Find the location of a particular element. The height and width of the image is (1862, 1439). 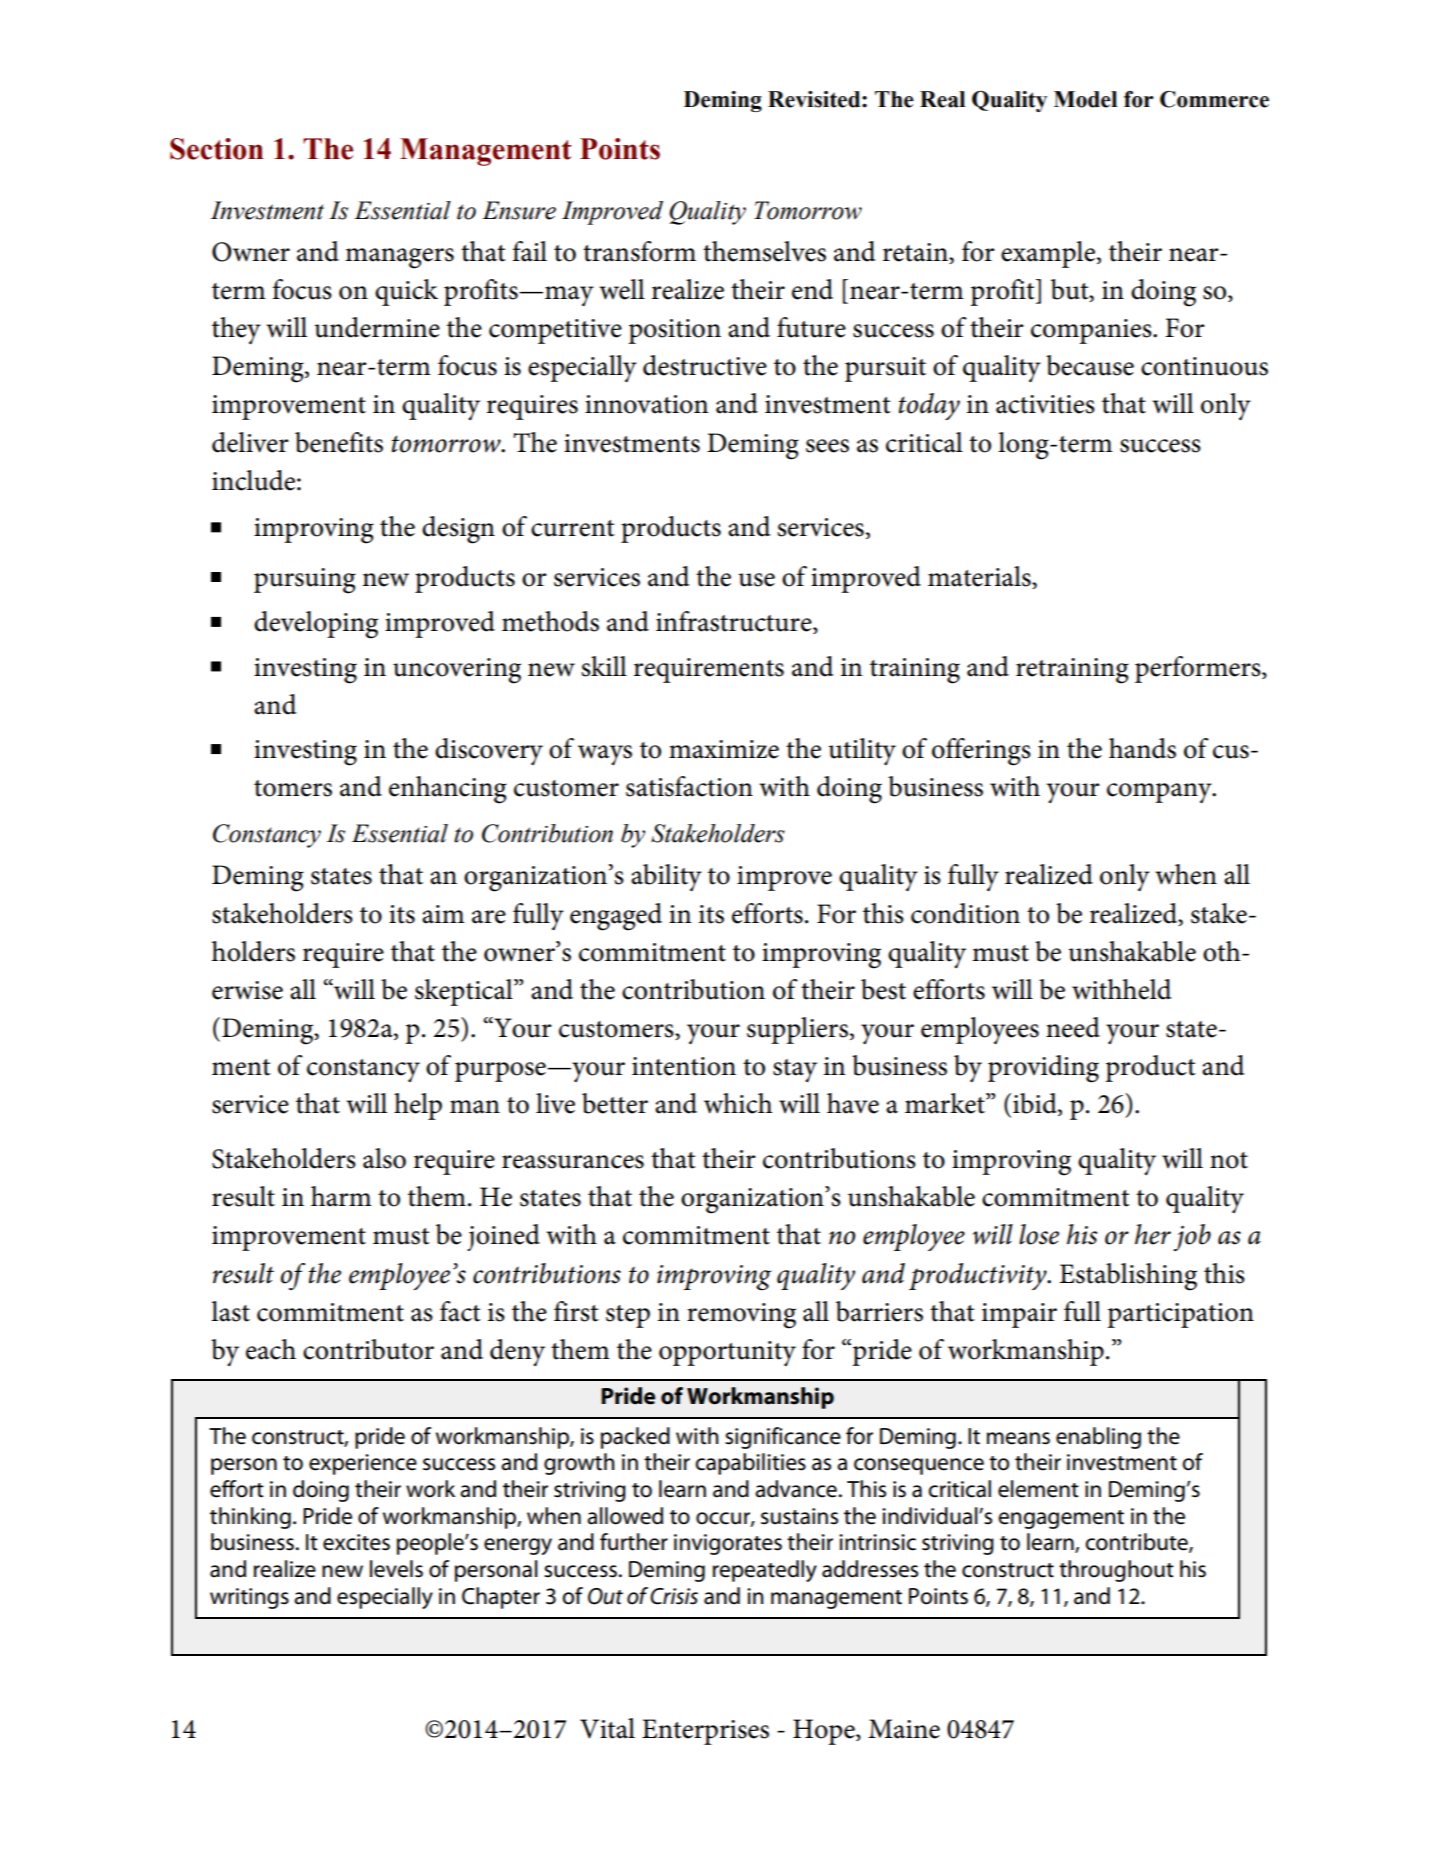

aim is located at coordinates (443, 914).
